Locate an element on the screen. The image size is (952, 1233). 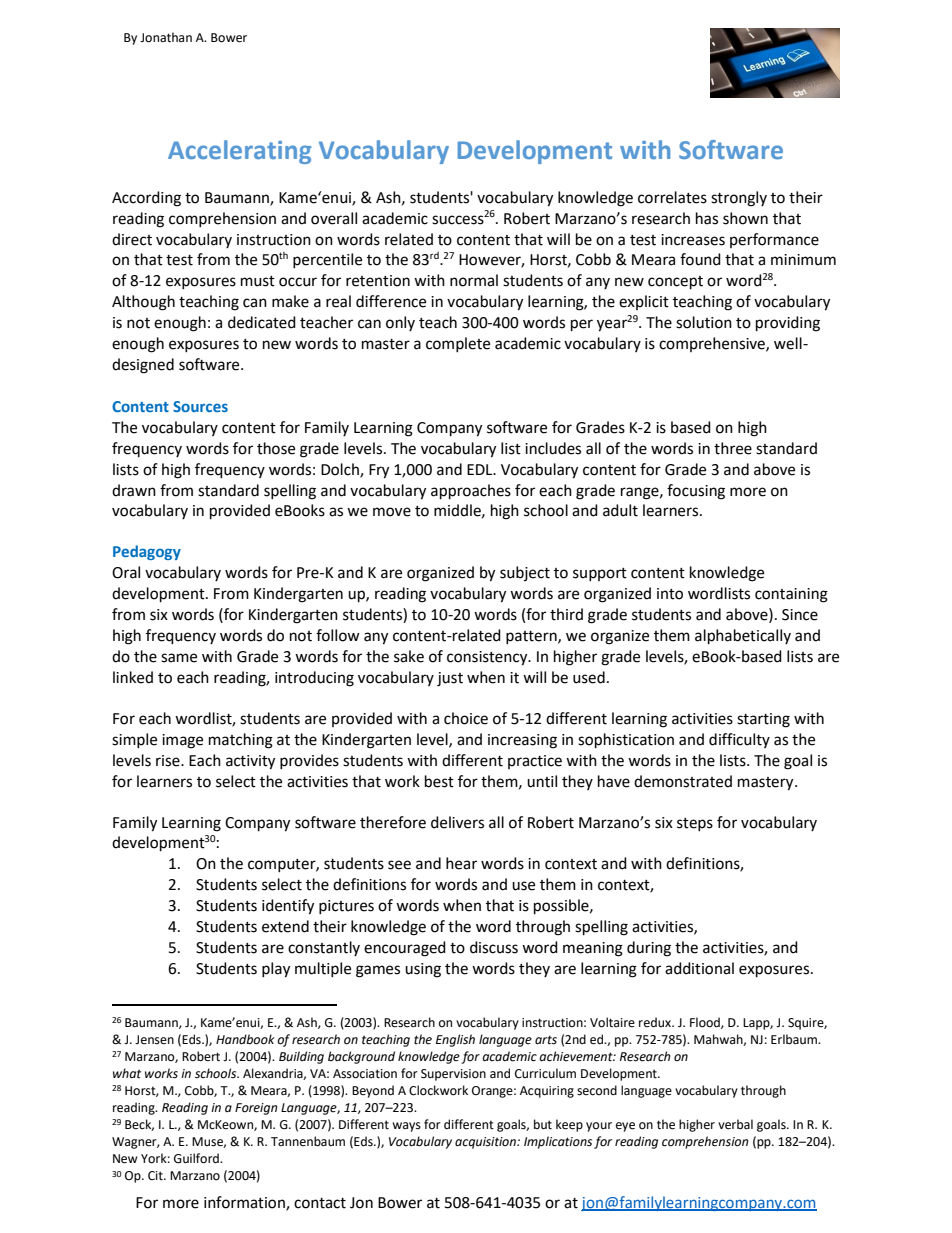
comprehensive is located at coordinates (713, 344).
